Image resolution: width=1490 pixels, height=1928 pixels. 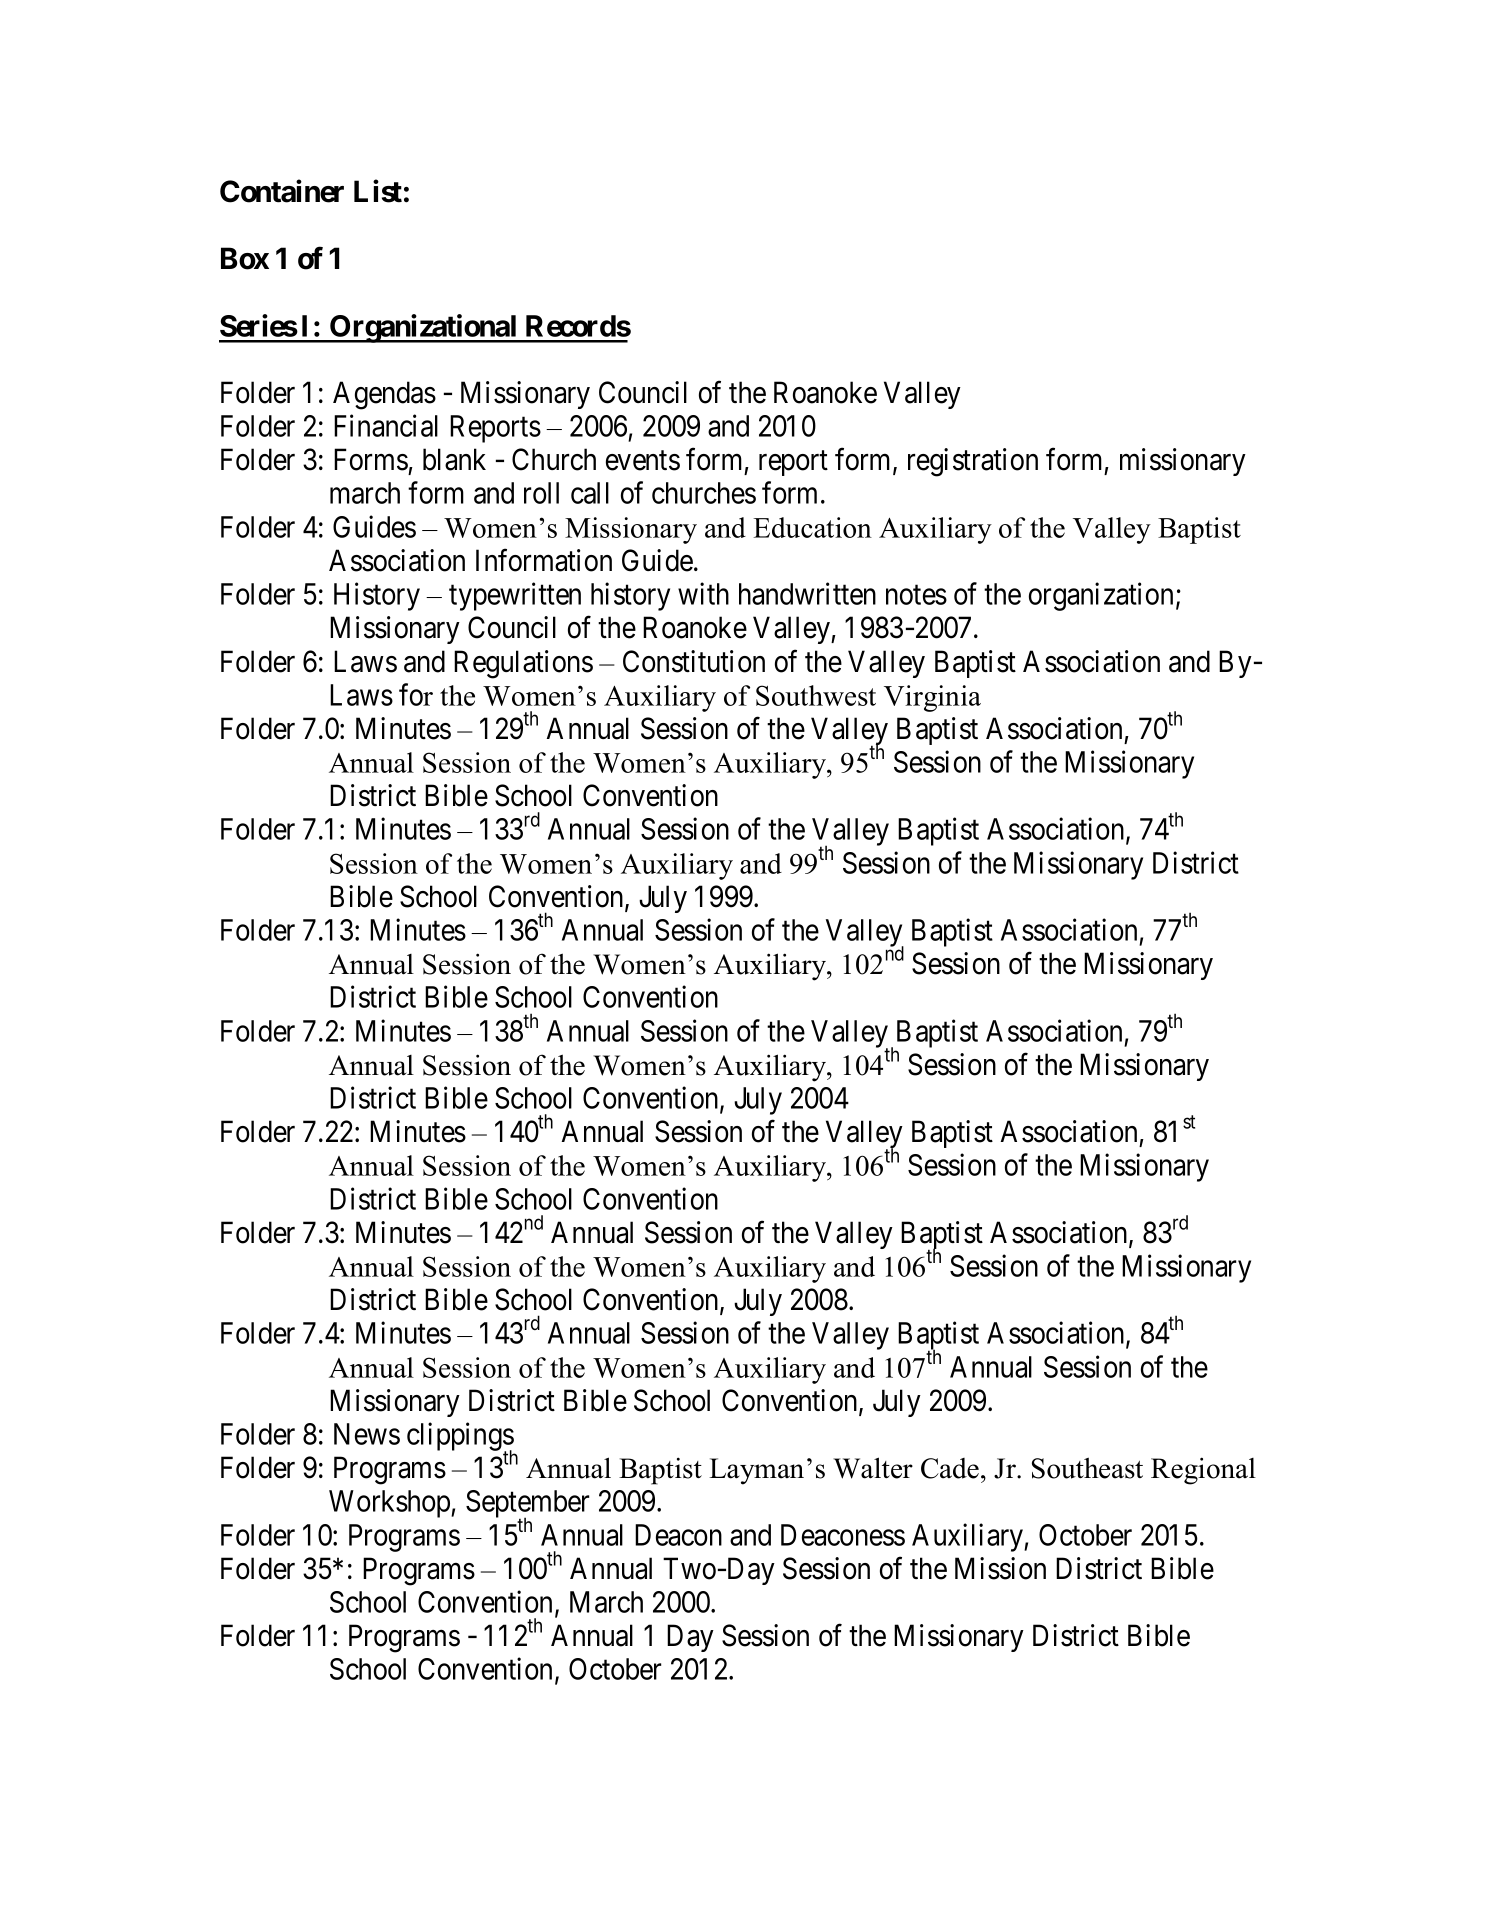 What do you see at coordinates (807, 593) in the screenshot?
I see `handwritten` at bounding box center [807, 593].
